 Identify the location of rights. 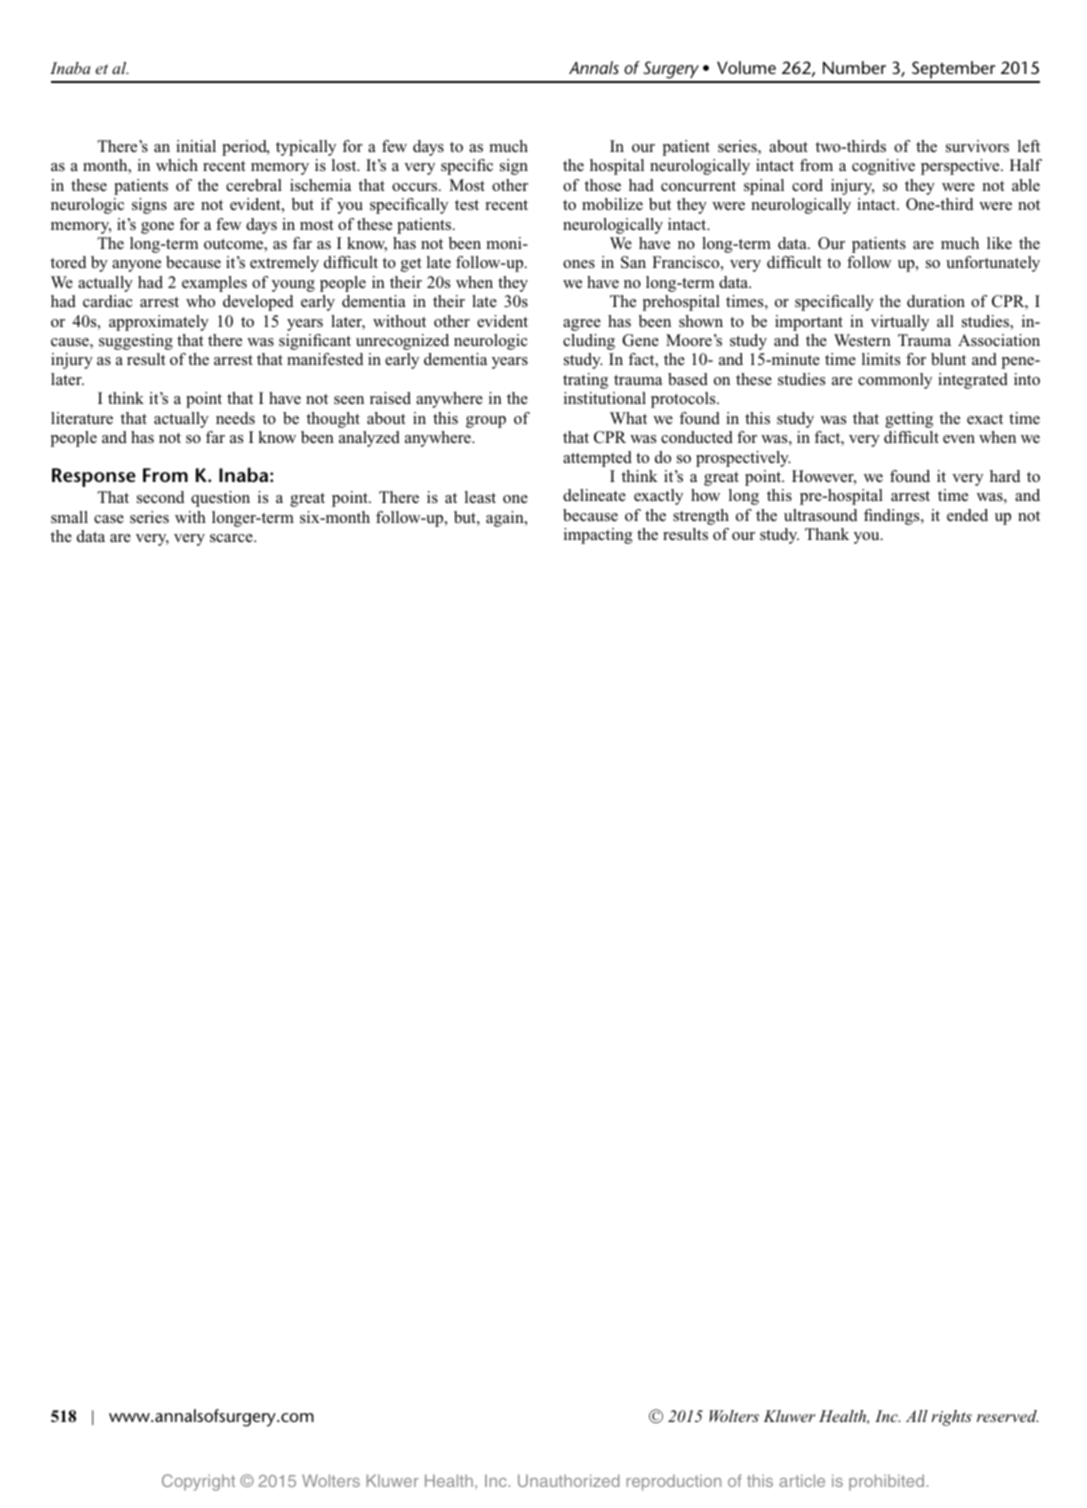
(951, 1418).
